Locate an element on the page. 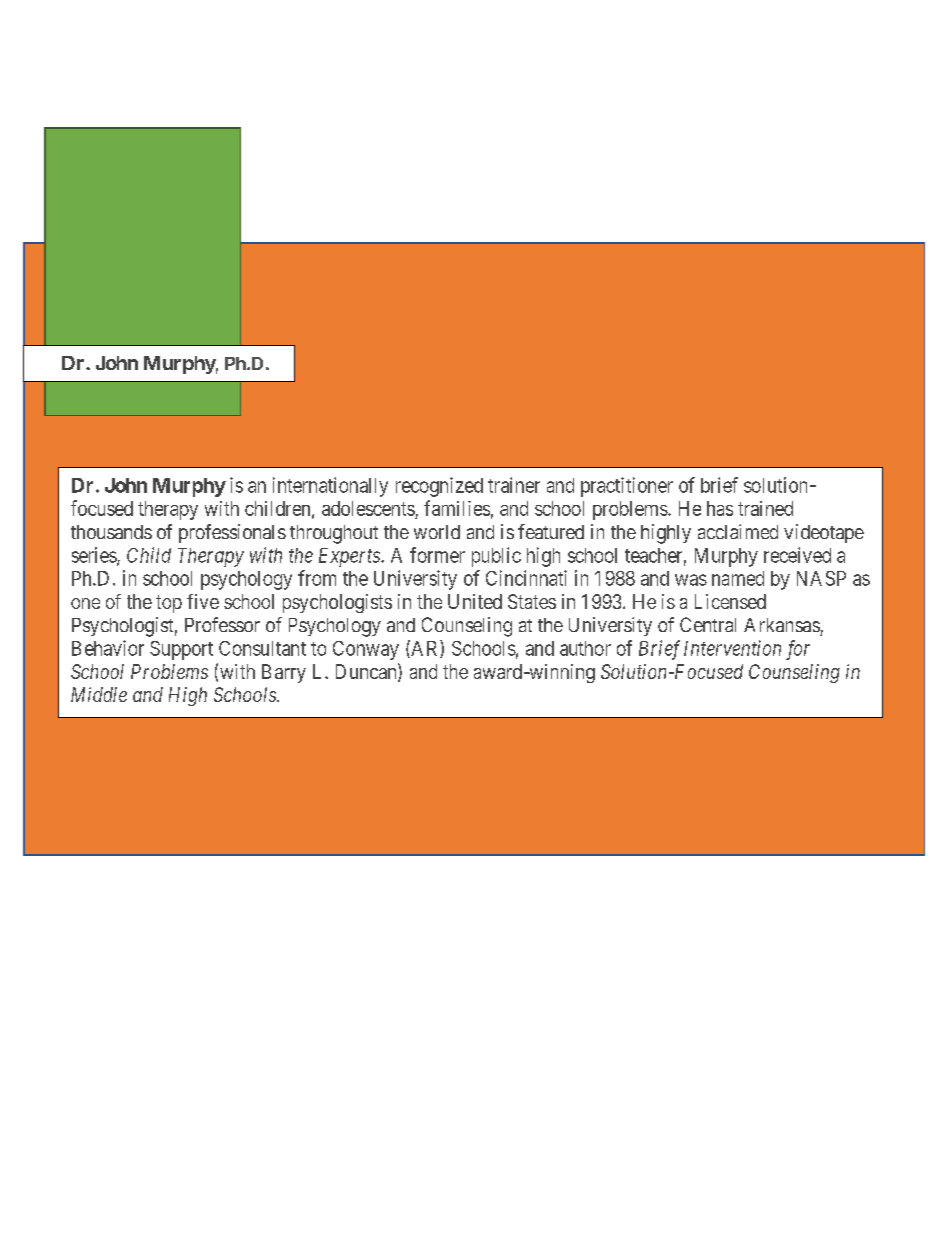 The width and height of the page is (952, 1233). Professor is located at coordinates (222, 624).
